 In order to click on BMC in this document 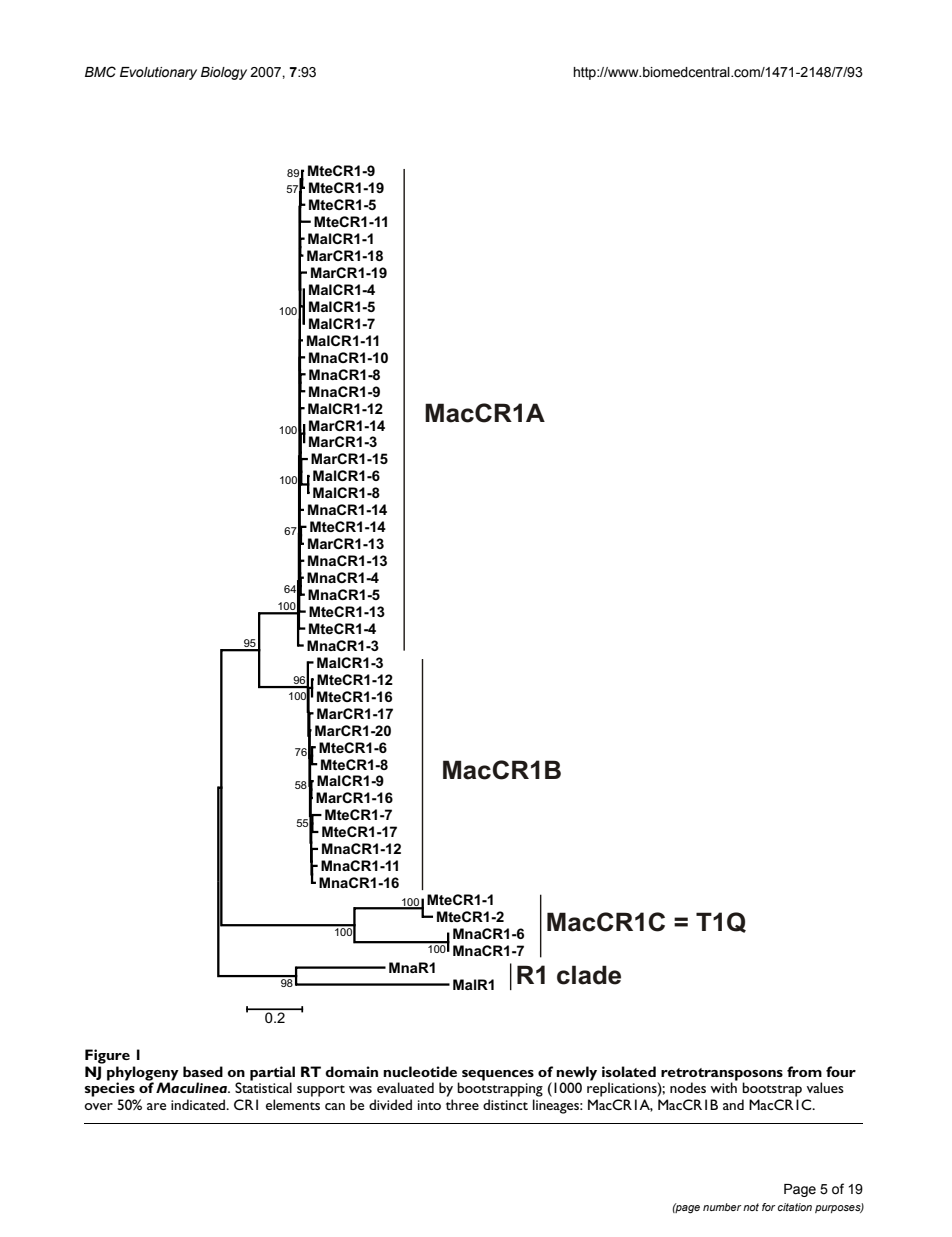, I will do `click(100, 72)`.
